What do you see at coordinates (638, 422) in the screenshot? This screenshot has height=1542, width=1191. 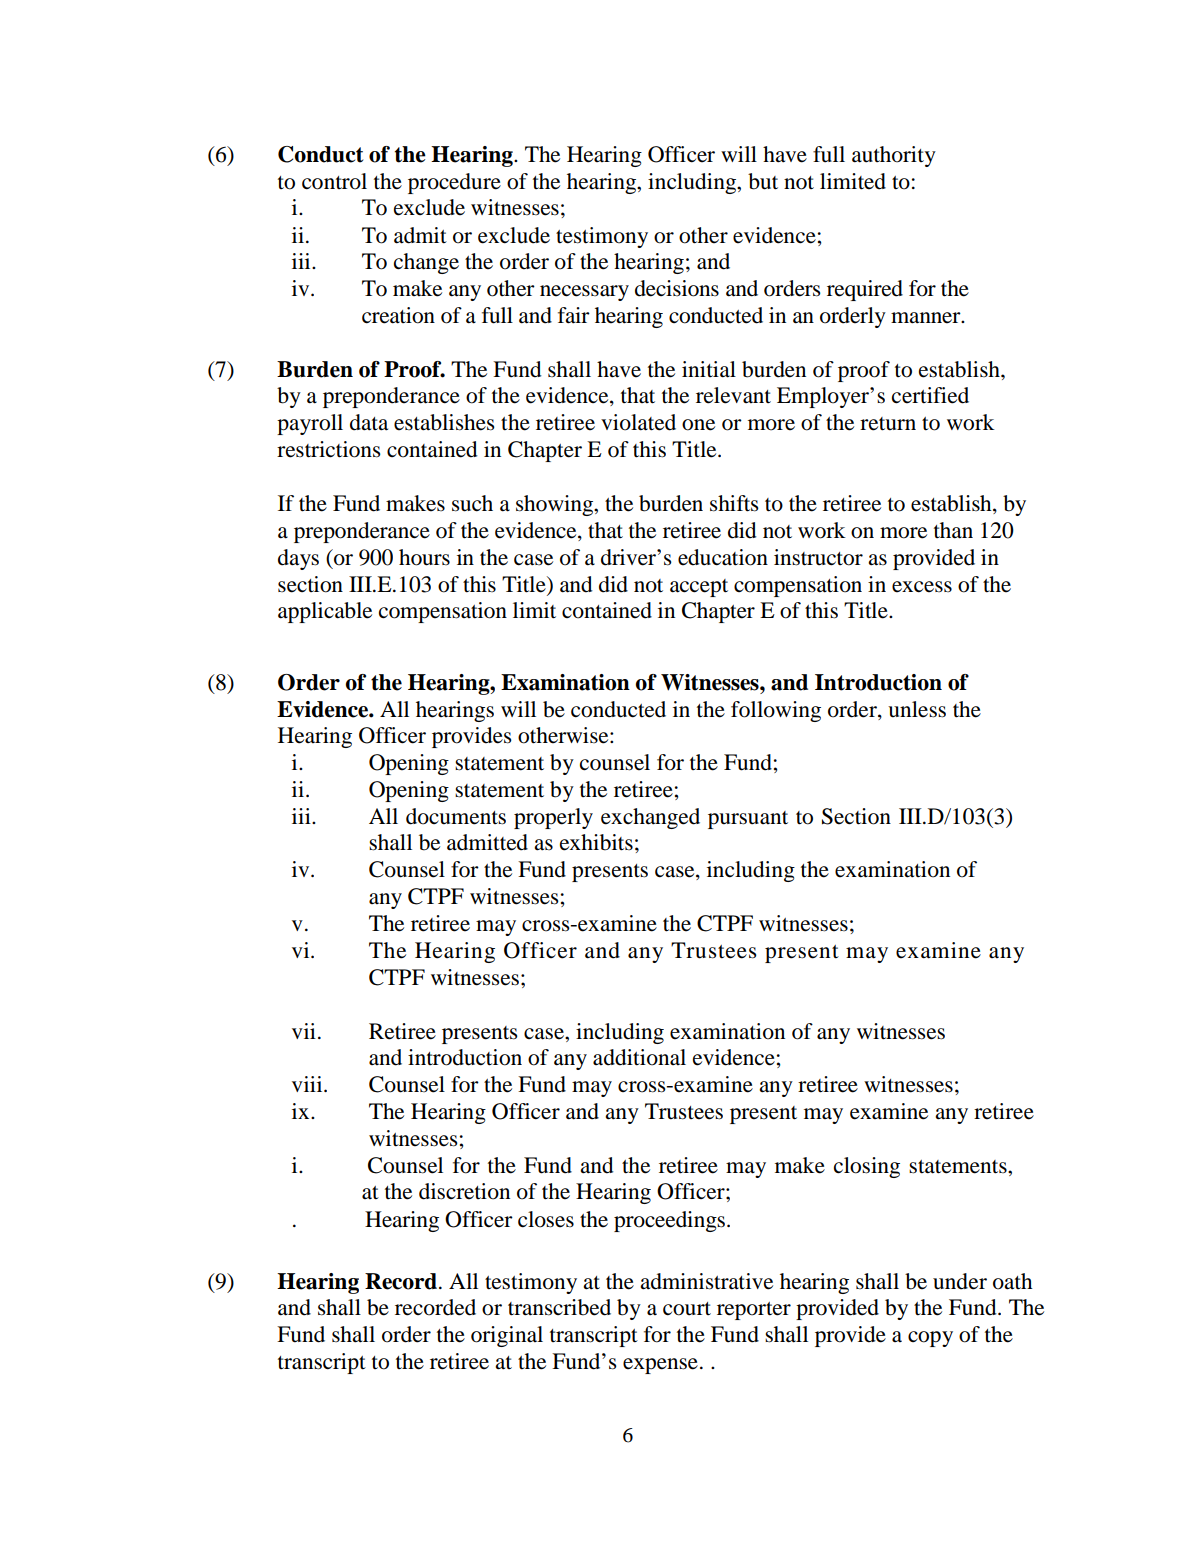 I see `violated` at bounding box center [638, 422].
